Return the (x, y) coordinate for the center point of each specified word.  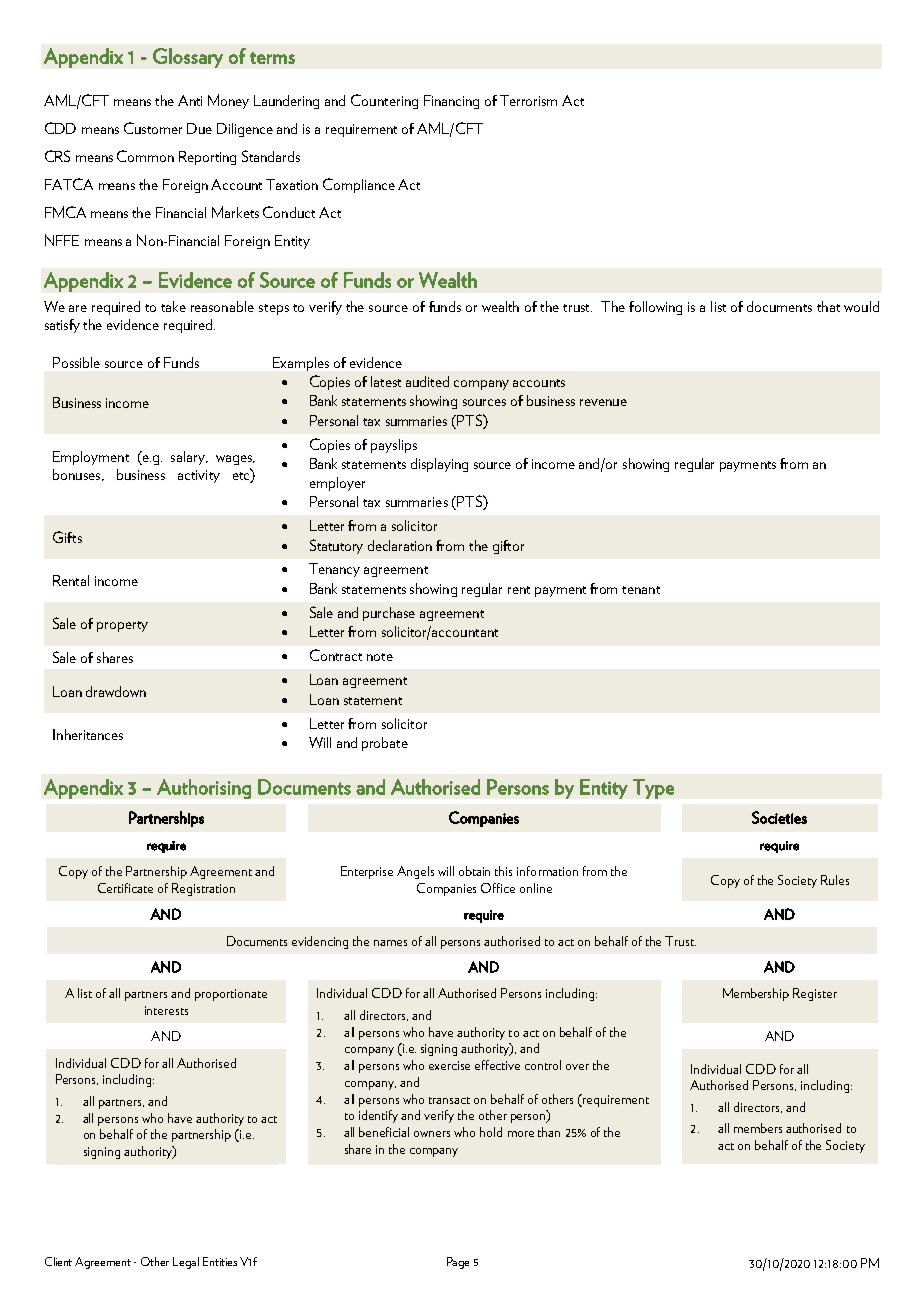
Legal (186, 1263)
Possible (76, 362)
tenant (641, 590)
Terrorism (528, 100)
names (390, 943)
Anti (190, 100)
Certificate (125, 888)
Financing (451, 102)
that (828, 306)
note (380, 657)
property (122, 626)
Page (458, 1263)
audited (427, 381)
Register (815, 994)
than (549, 1132)
